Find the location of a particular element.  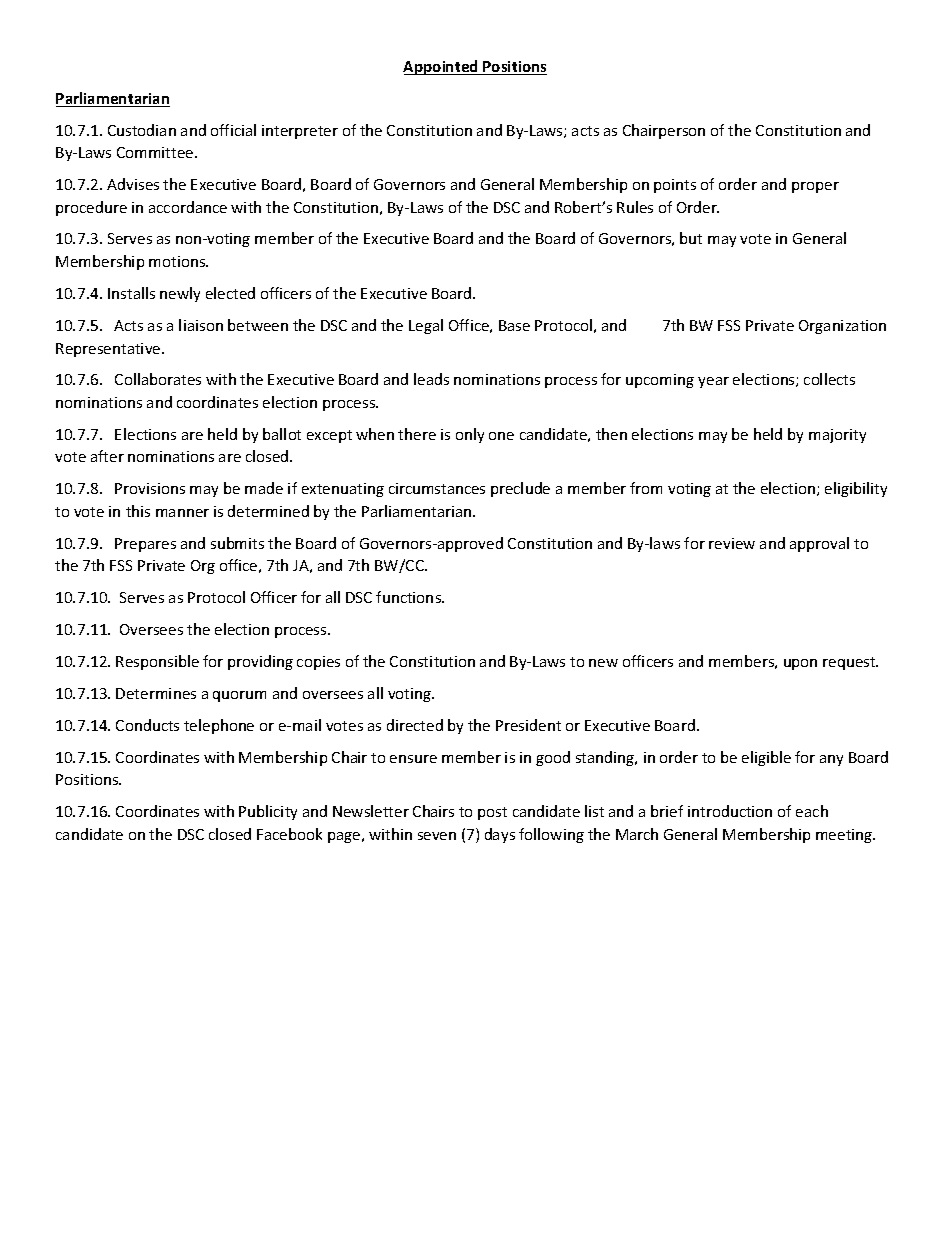

Base is located at coordinates (514, 325).
